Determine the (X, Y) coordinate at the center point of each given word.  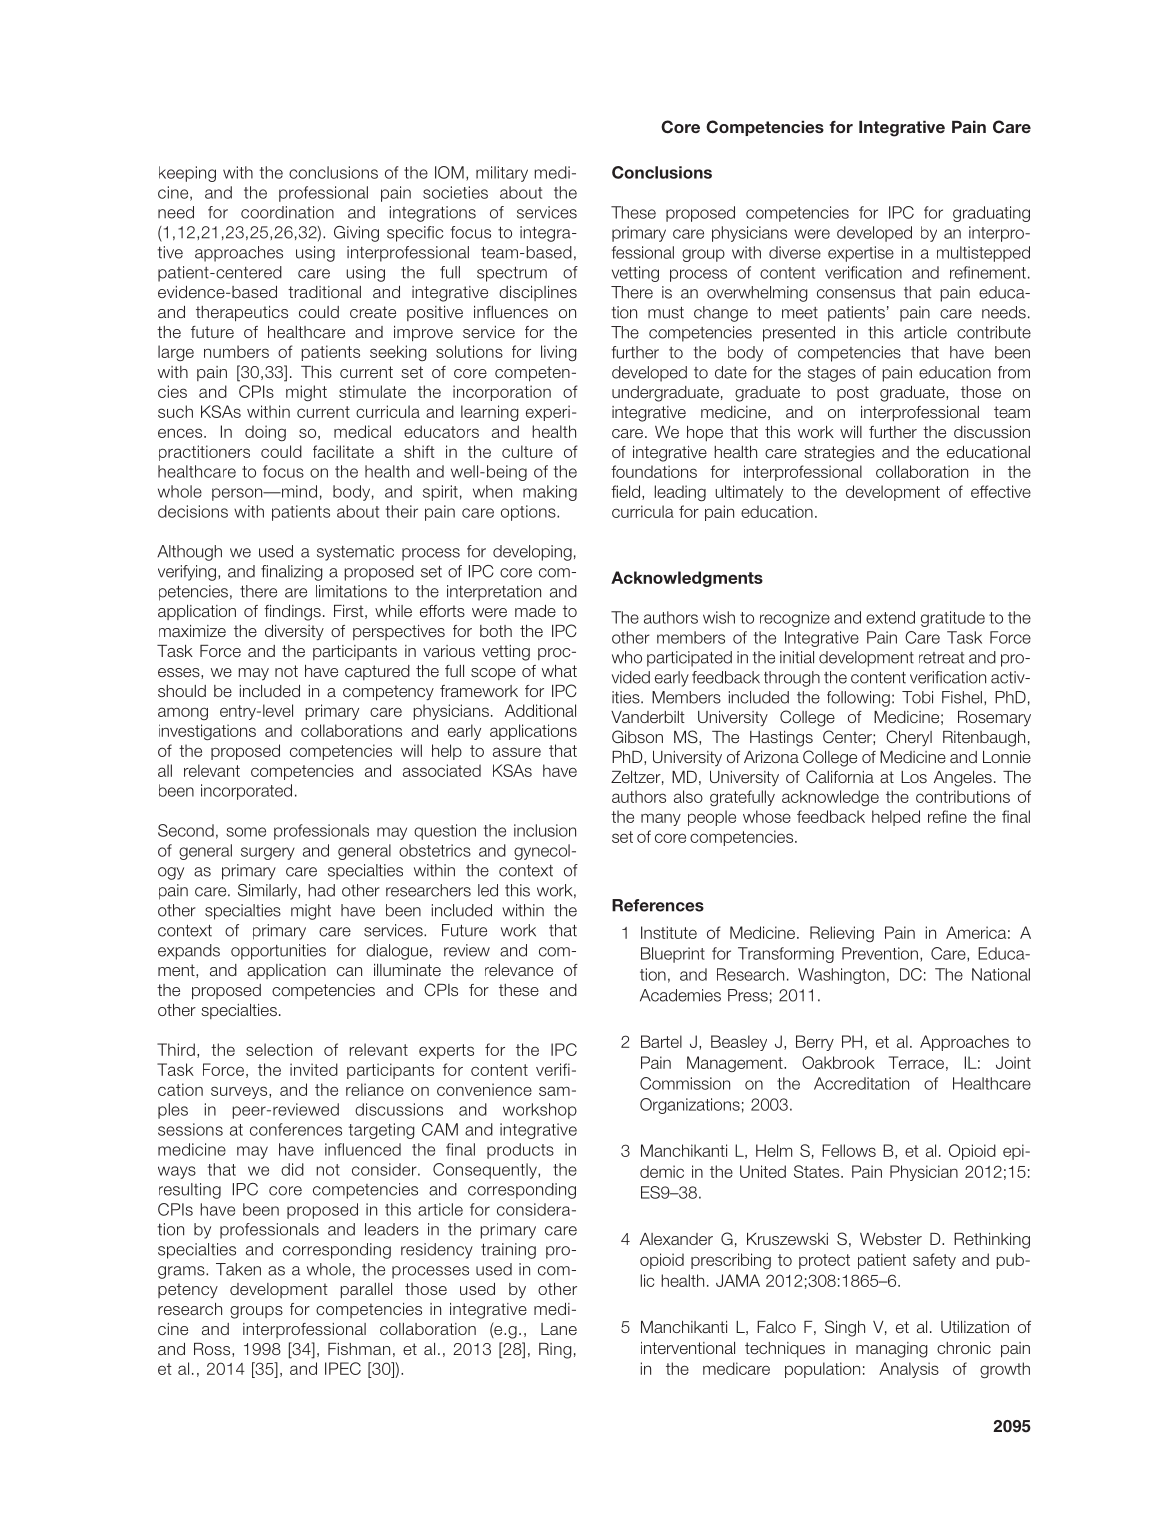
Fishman (359, 1349)
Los (914, 777)
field (625, 491)
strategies (839, 454)
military (502, 174)
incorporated (246, 792)
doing (265, 433)
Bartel (661, 1041)
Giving (356, 234)
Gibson (637, 736)
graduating (991, 214)
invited (314, 1069)
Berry (815, 1043)
